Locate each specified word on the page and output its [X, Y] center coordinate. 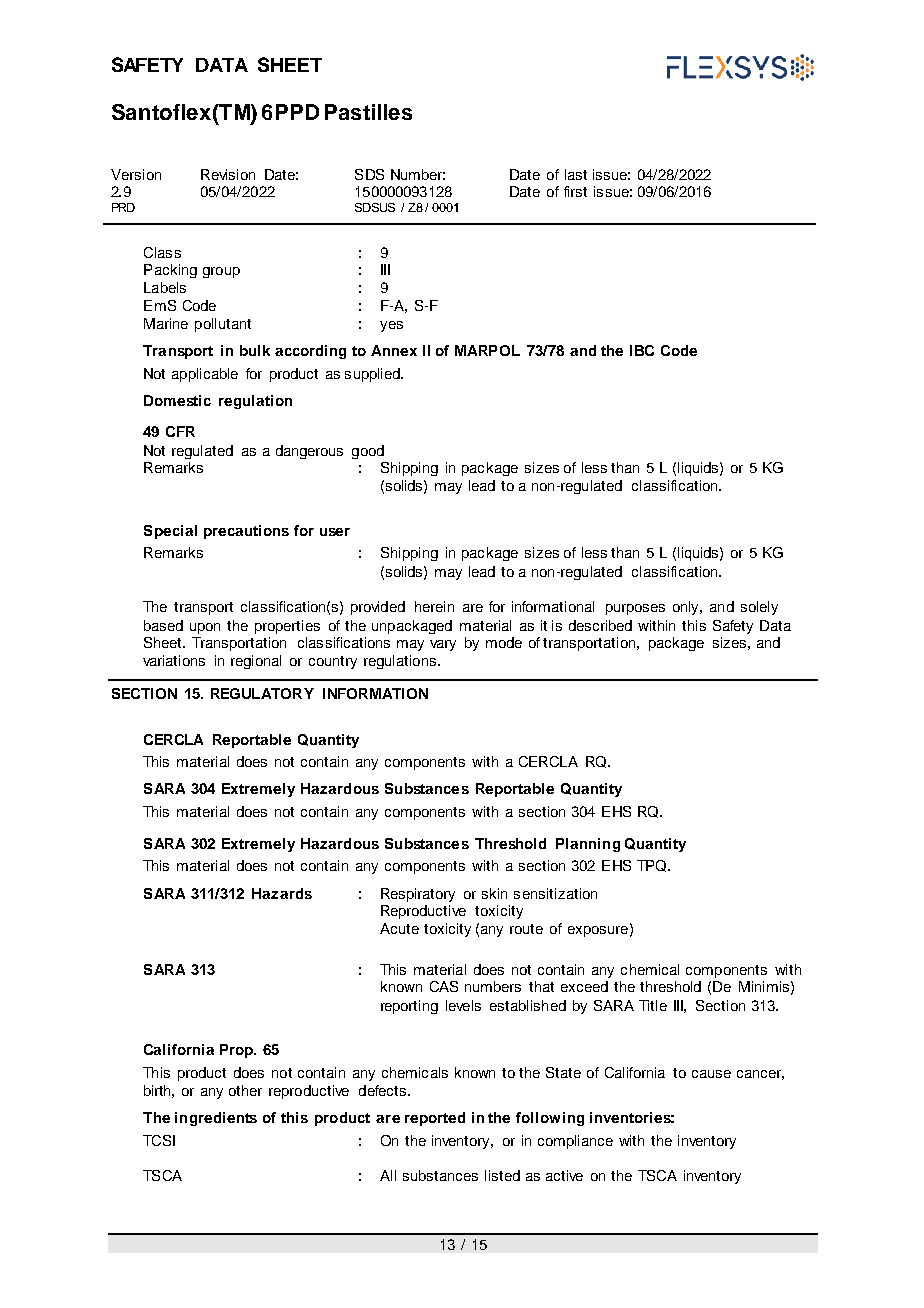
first [575, 191]
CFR [180, 431]
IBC [642, 350]
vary [443, 645]
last [576, 174]
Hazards [282, 893]
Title [653, 1005]
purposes [635, 609]
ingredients [216, 1119]
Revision [228, 174]
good [368, 452]
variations [174, 660]
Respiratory [418, 895]
